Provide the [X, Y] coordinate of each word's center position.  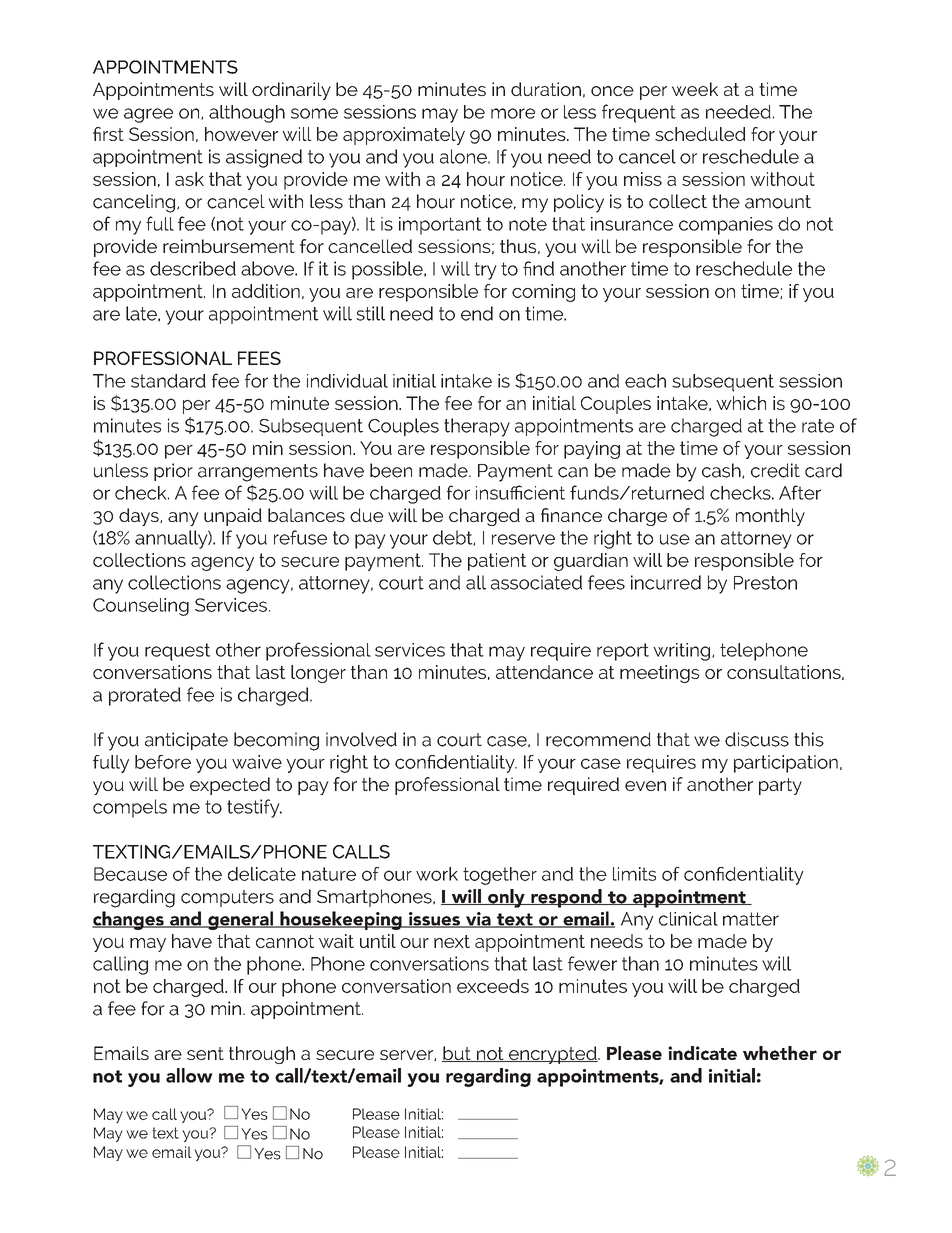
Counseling [141, 607]
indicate [702, 1053]
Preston [765, 583]
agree [148, 115]
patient [497, 562]
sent [205, 1053]
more [513, 113]
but [457, 1054]
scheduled [700, 134]
